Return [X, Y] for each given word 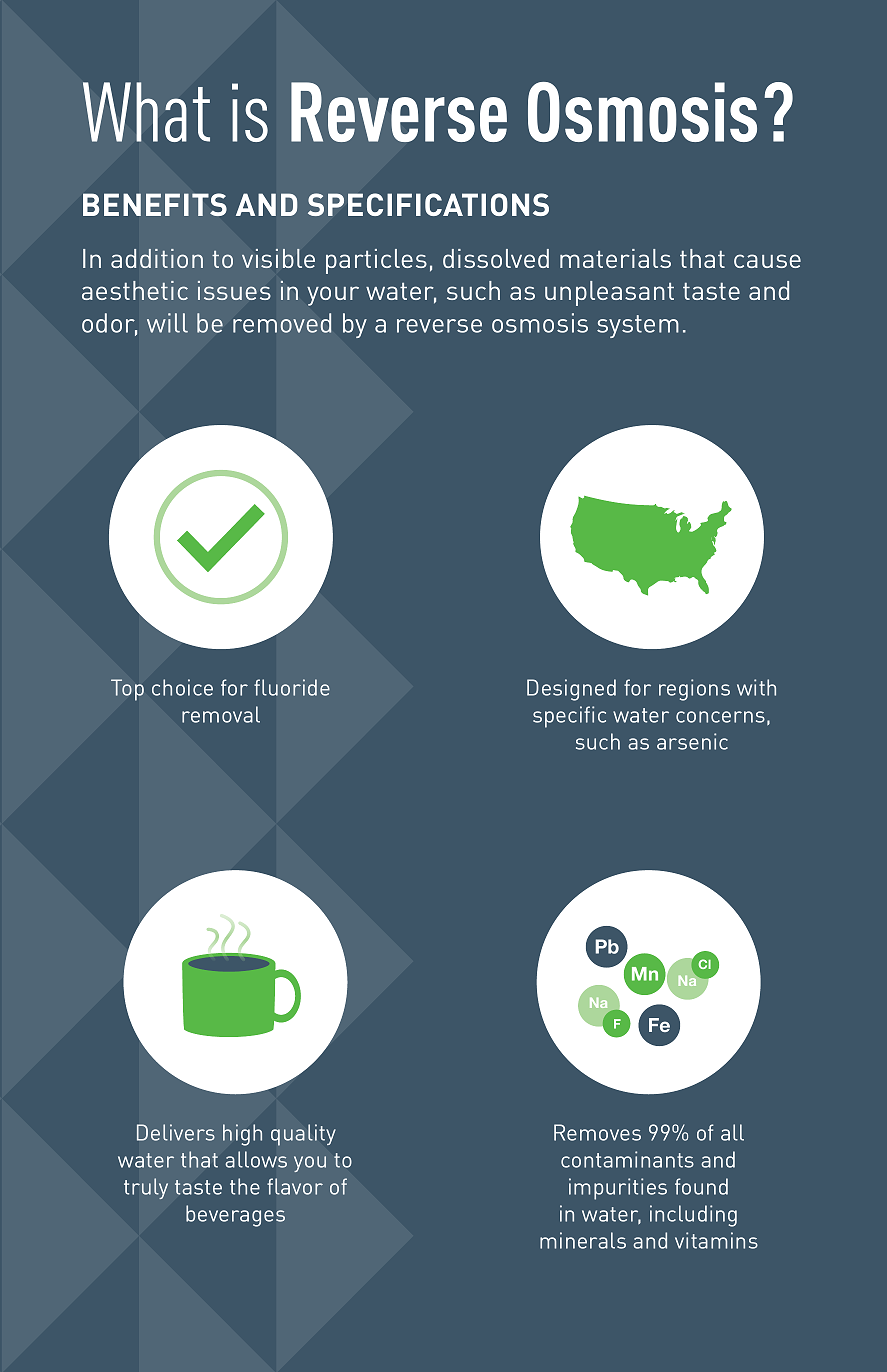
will [167, 323]
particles [376, 261]
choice [182, 687]
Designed [571, 690]
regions [694, 690]
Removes [597, 1132]
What [146, 112]
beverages [235, 1216]
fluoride [292, 687]
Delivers [176, 1132]
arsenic [692, 741]
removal [221, 714]
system [638, 326]
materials [615, 258]
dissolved [496, 258]
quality [303, 1135]
